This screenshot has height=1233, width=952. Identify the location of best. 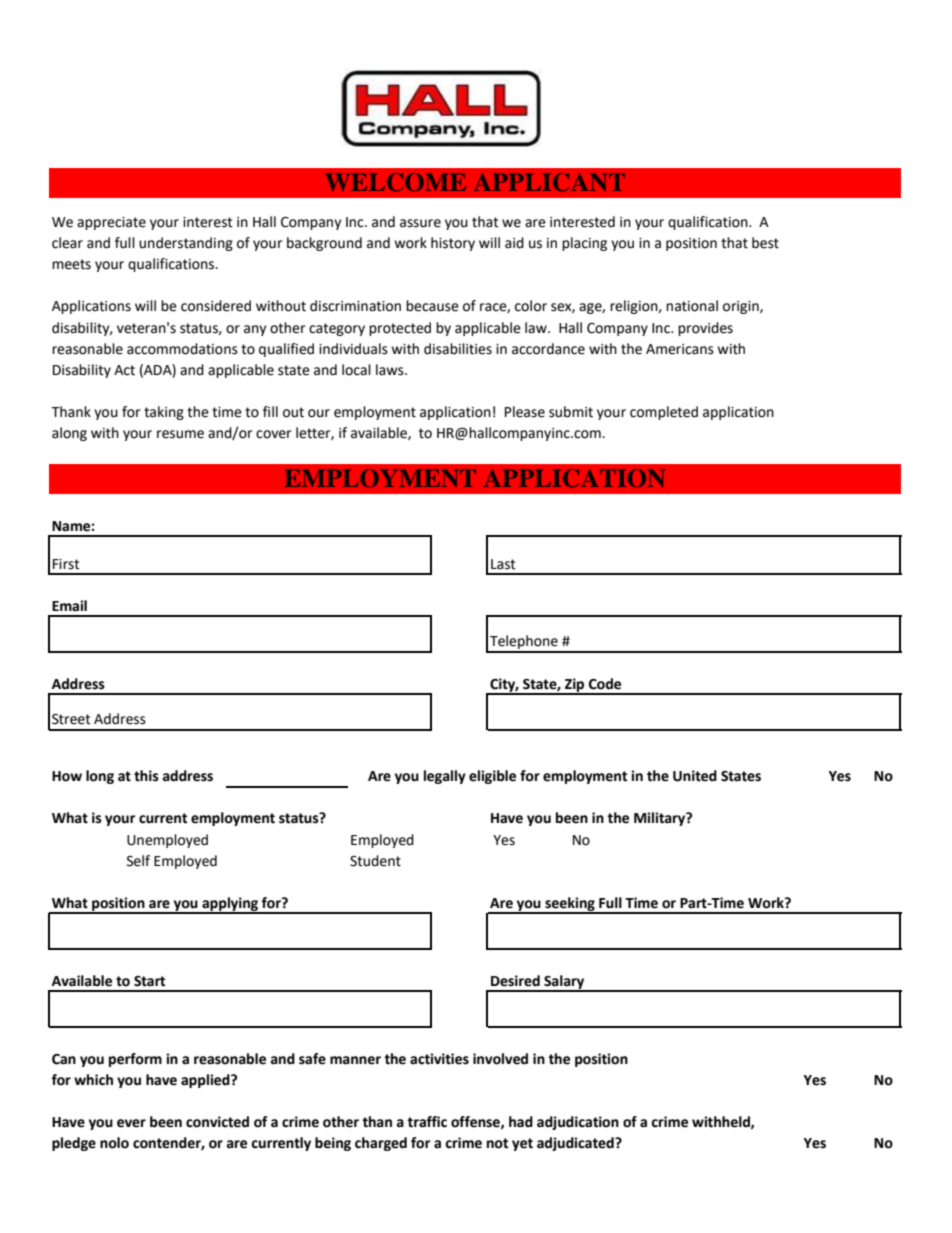
(765, 243).
